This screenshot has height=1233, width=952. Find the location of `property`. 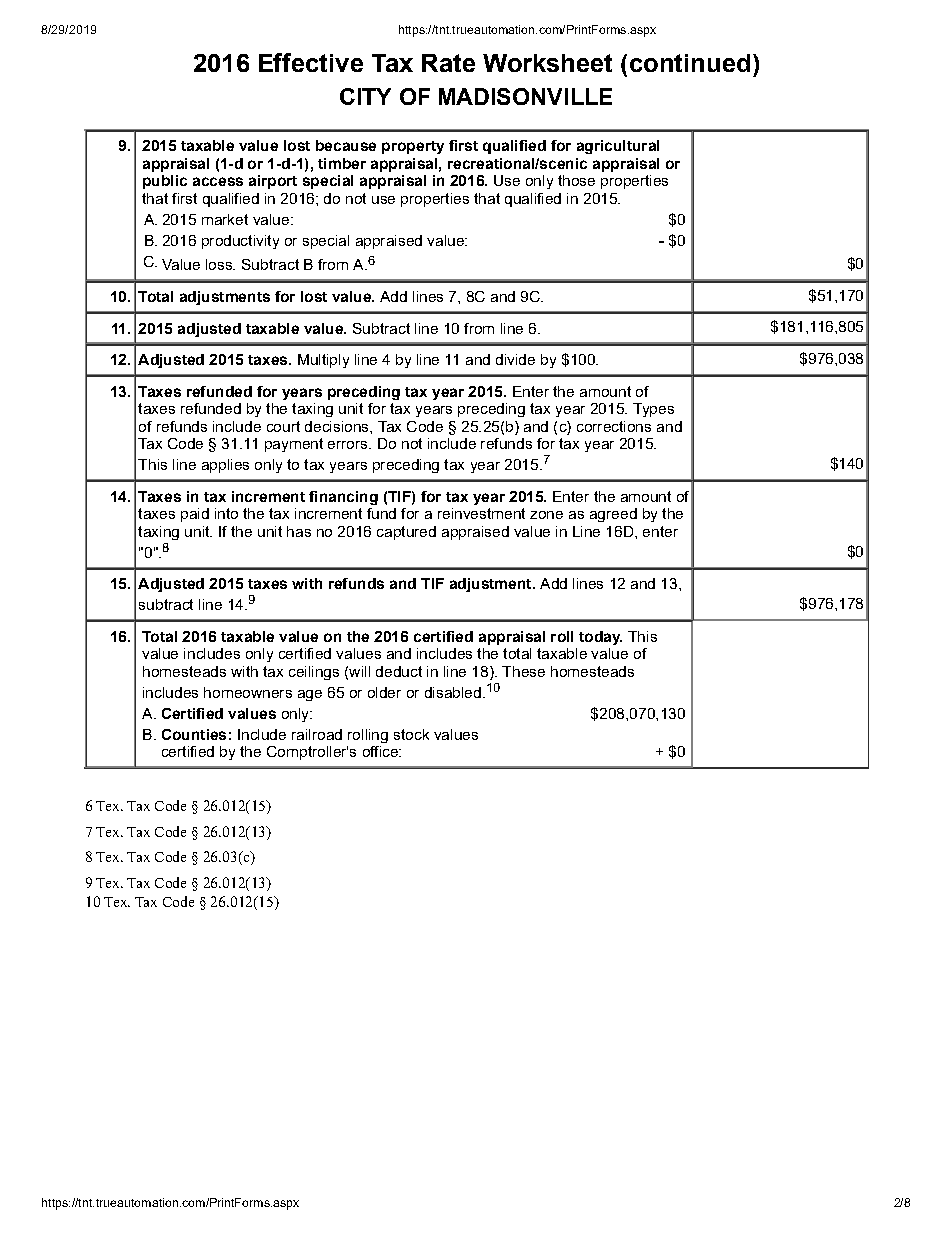

property is located at coordinates (413, 147).
